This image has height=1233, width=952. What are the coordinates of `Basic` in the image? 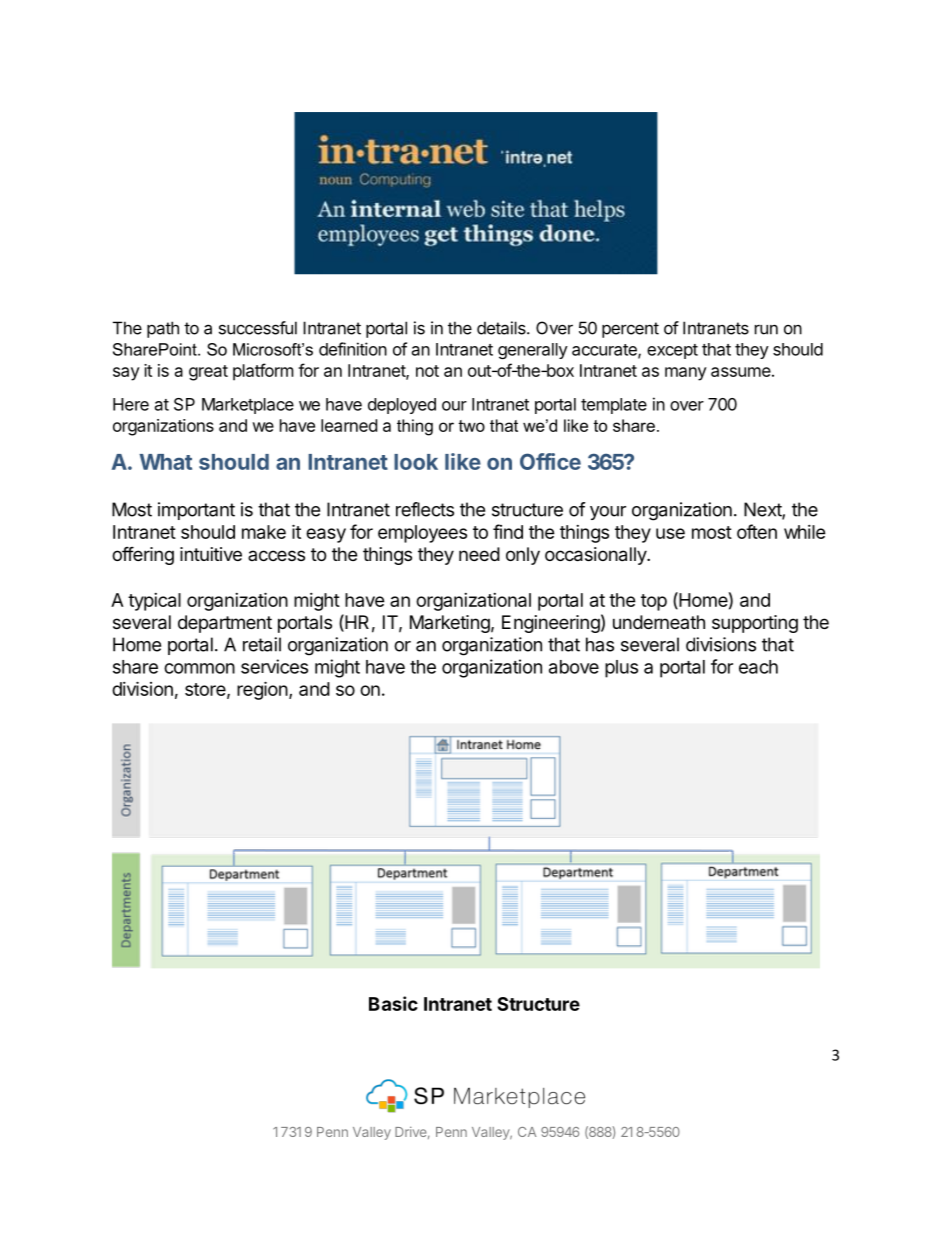 It's located at (393, 1003).
